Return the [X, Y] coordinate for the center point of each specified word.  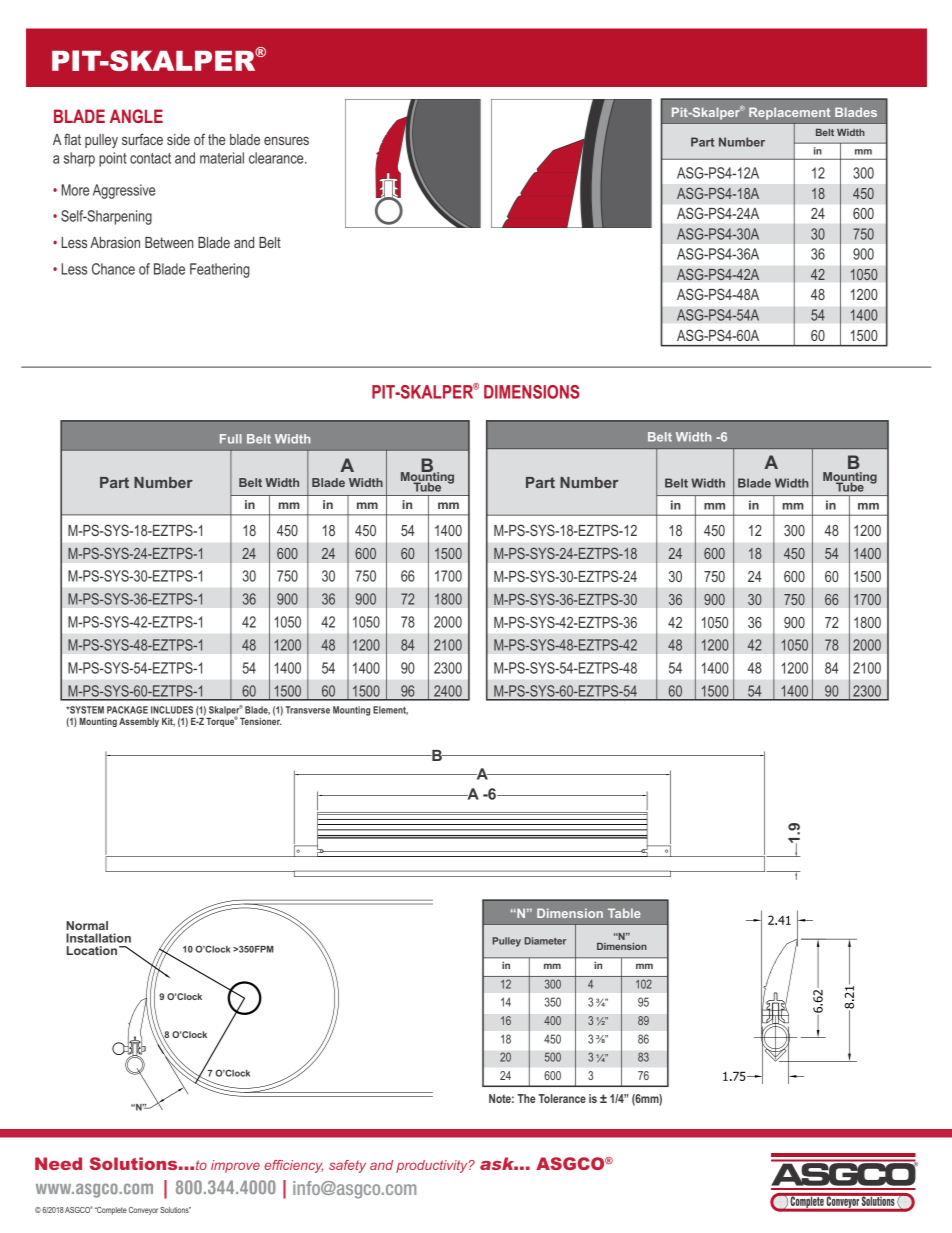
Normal [87, 925]
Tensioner [261, 720]
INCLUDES [172, 710]
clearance [277, 158]
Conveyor [143, 1211]
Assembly [139, 722]
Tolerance [562, 1098]
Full [231, 439]
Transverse [308, 710]
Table [624, 913]
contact [150, 158]
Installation [98, 938]
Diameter [545, 941]
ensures [286, 140]
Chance [113, 269]
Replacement [789, 113]
